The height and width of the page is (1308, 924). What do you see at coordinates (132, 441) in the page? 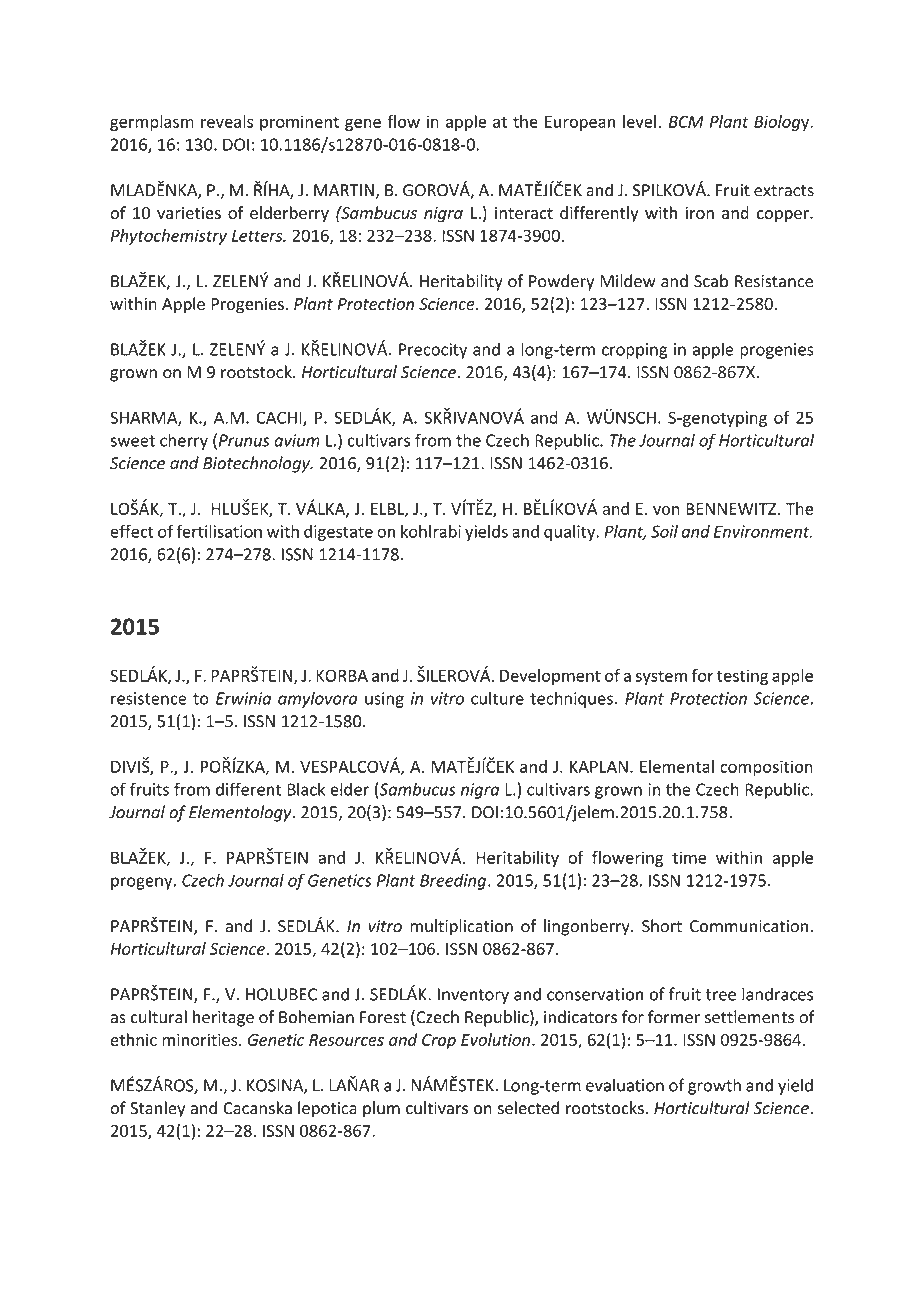
I see `sweet` at bounding box center [132, 441].
